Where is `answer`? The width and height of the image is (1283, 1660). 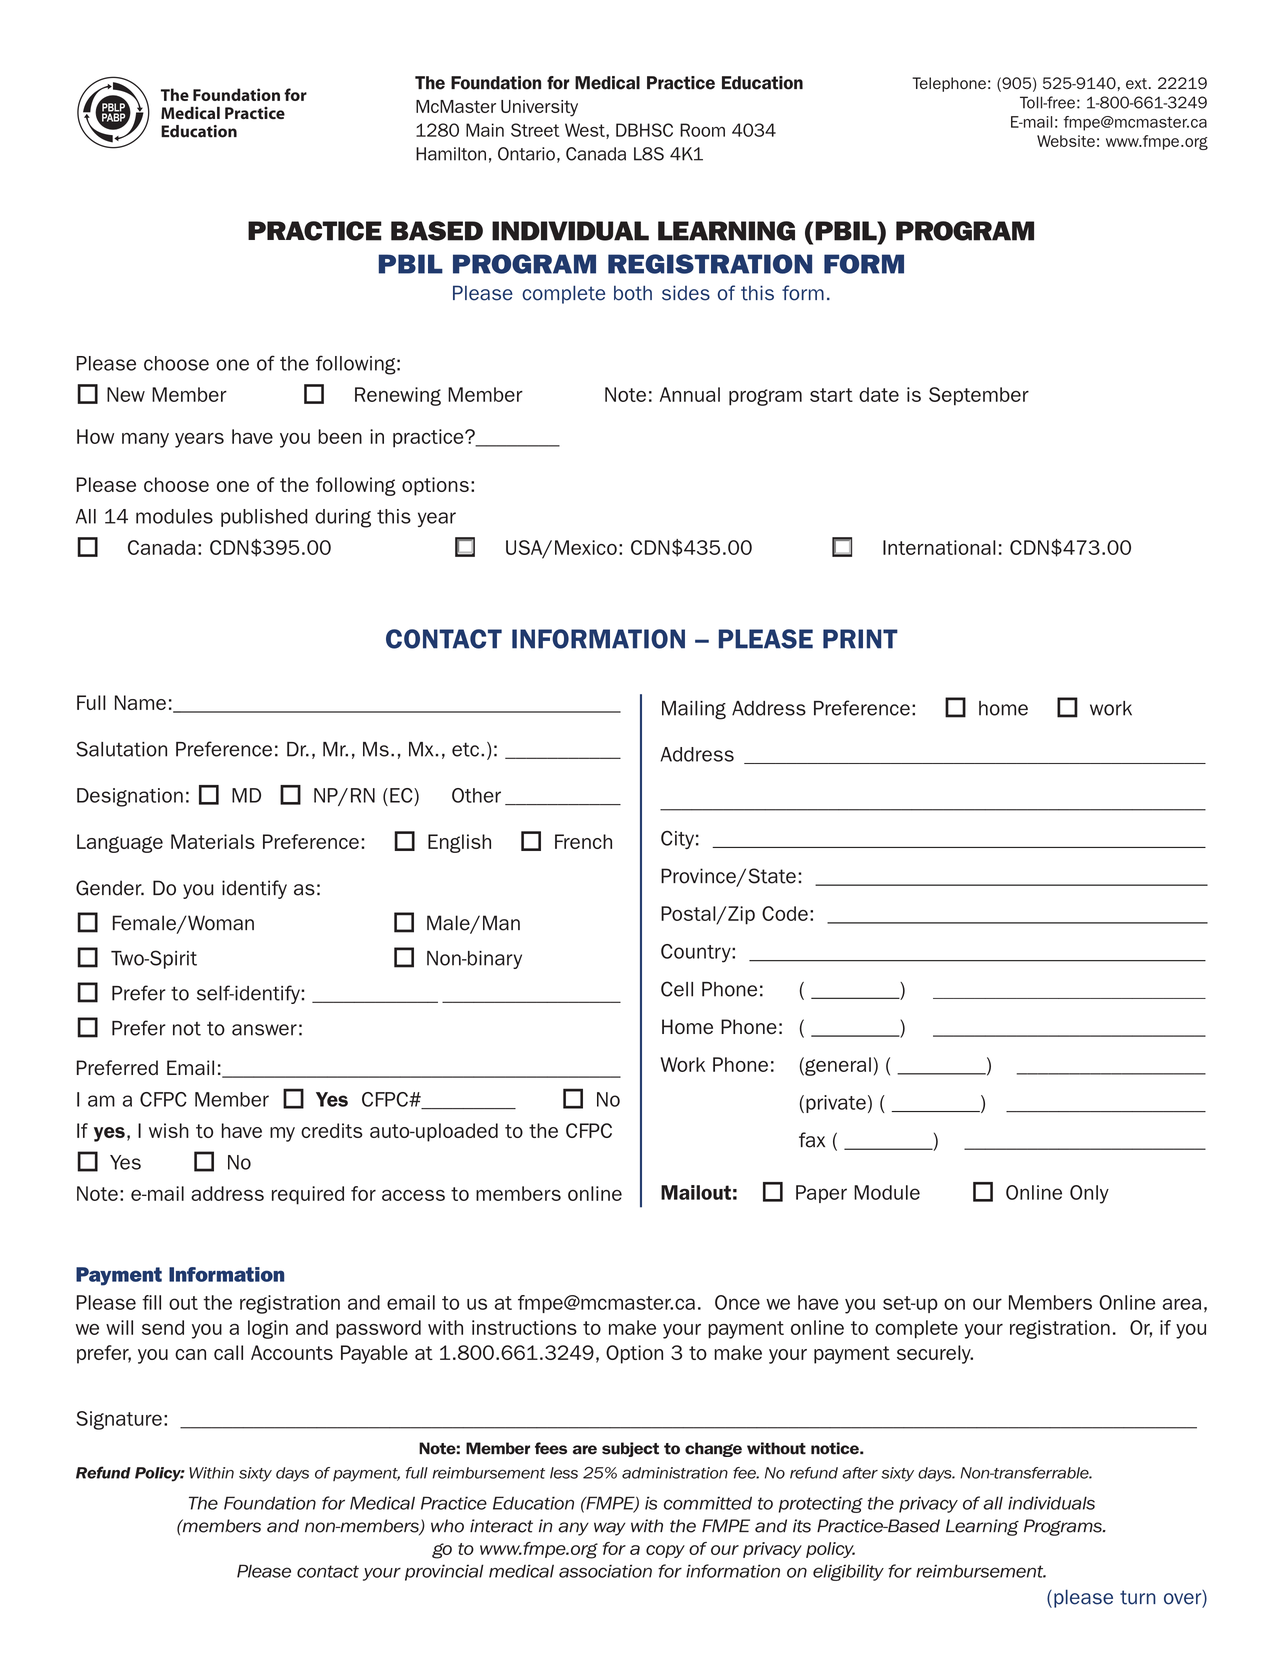 answer is located at coordinates (264, 1030).
